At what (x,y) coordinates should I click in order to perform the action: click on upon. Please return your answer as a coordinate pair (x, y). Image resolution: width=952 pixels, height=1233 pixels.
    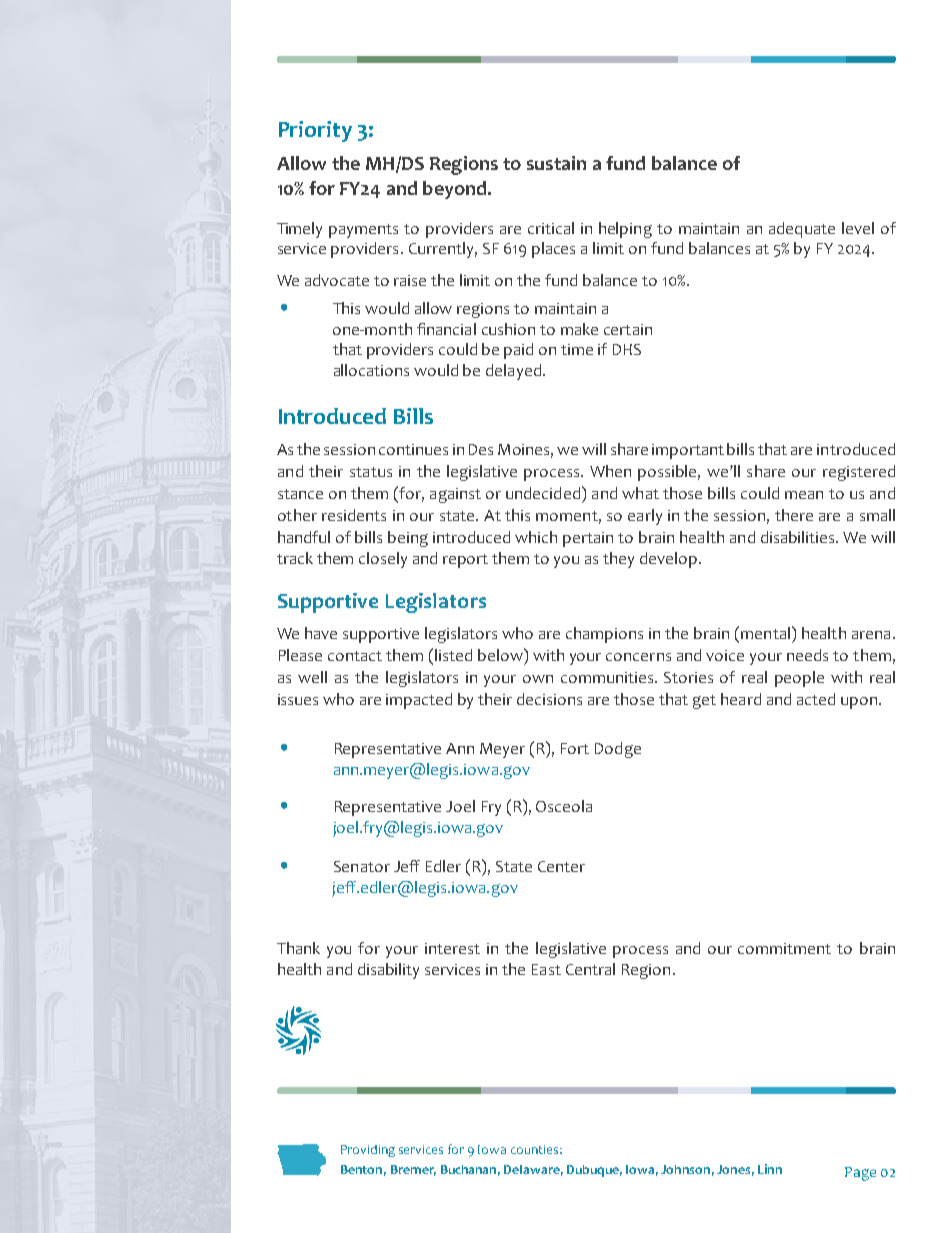
    Looking at the image, I should click on (860, 703).
